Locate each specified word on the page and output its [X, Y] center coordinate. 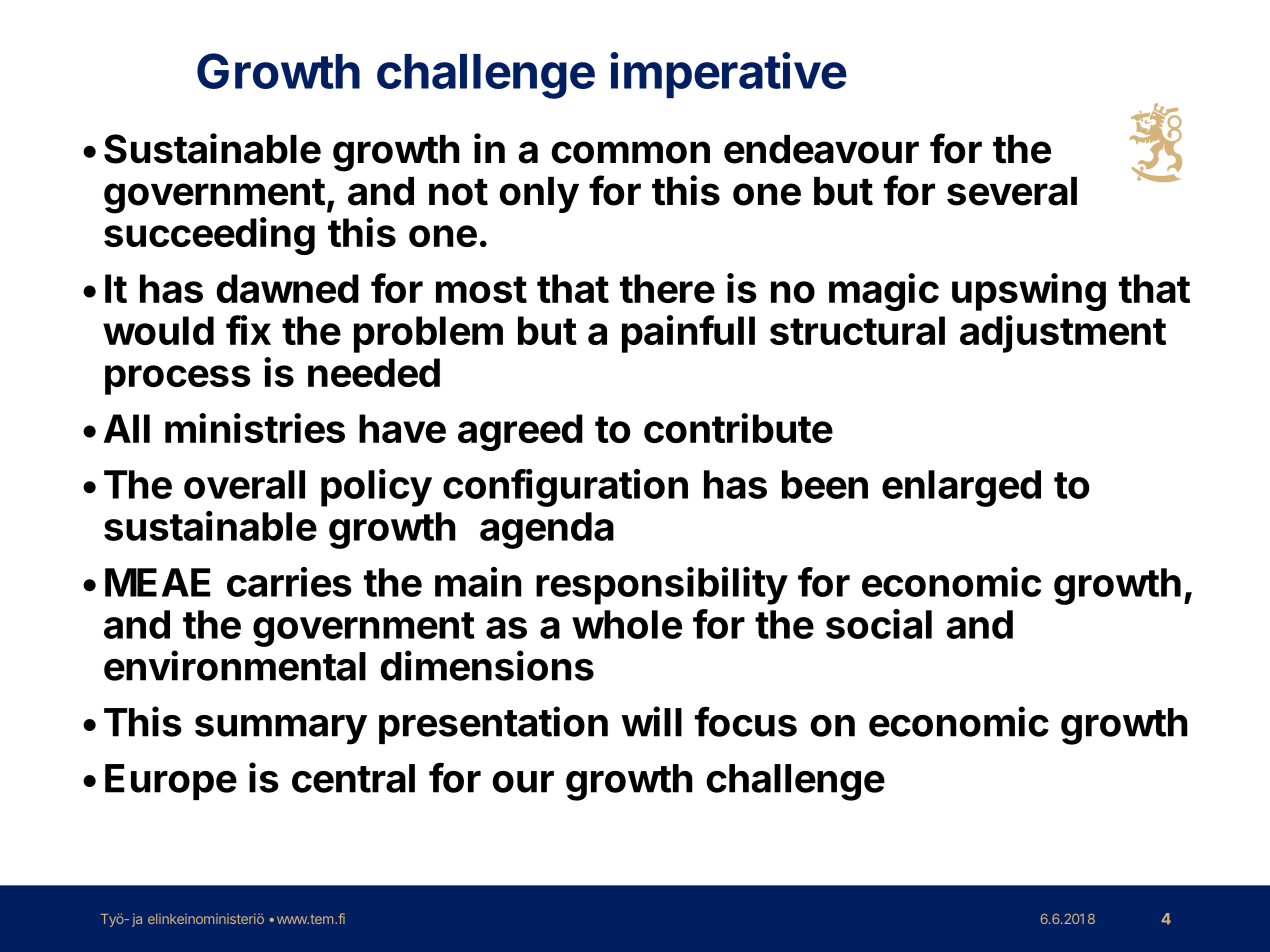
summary [281, 730]
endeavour [821, 149]
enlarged [961, 488]
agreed [520, 432]
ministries [255, 428]
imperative [728, 75]
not [458, 192]
